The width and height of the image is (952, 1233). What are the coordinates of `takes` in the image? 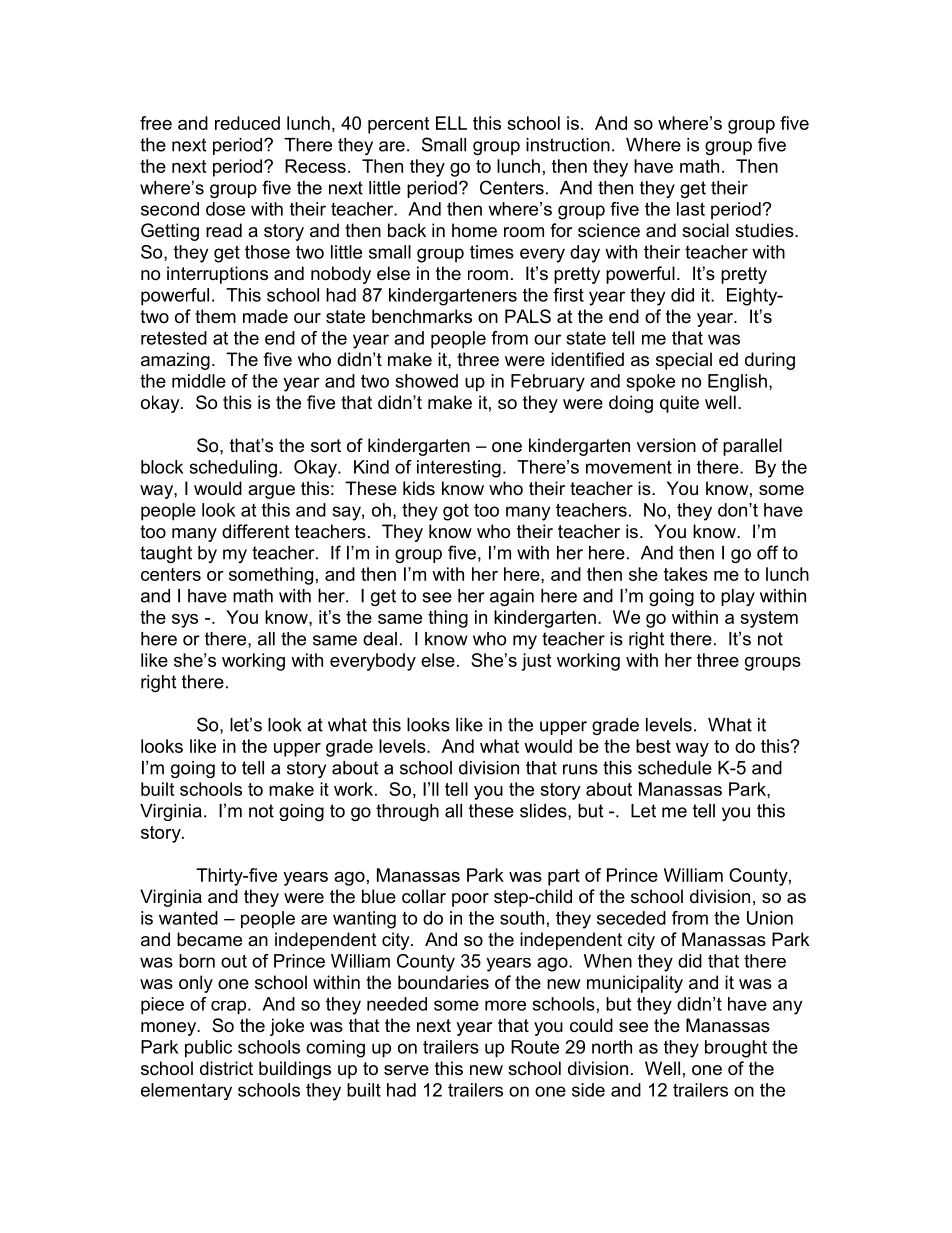 It's located at (686, 574).
